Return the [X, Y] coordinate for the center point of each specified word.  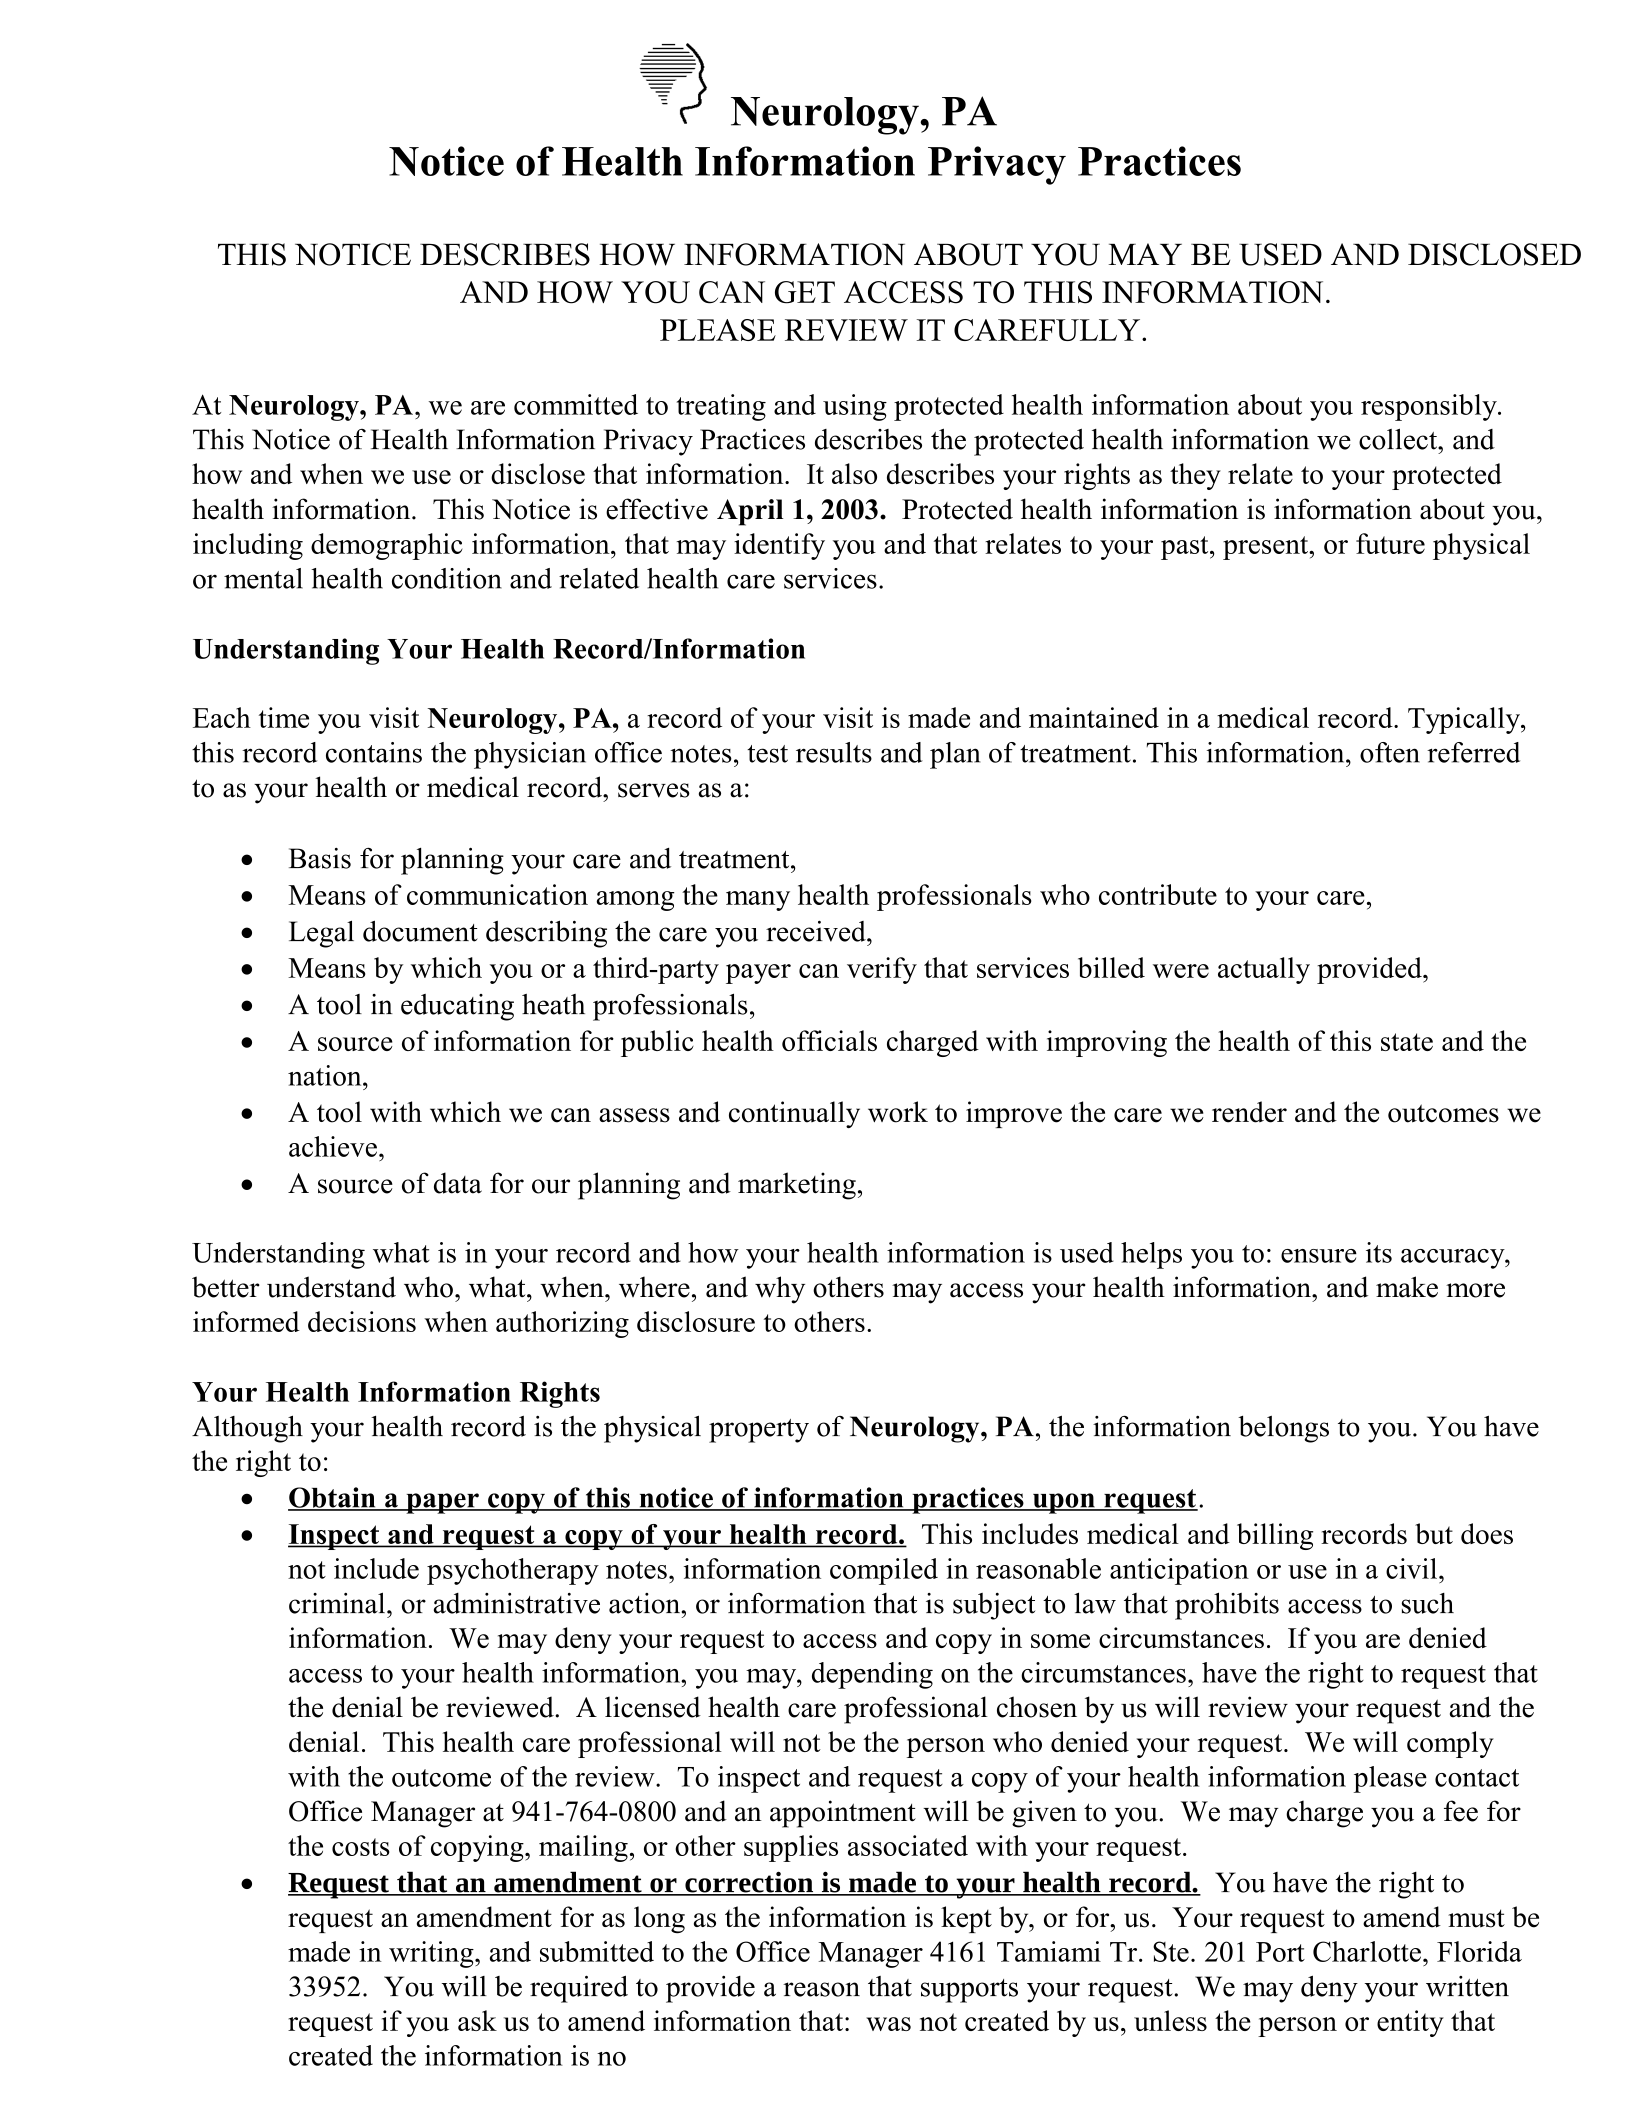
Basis [320, 858]
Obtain [333, 1498]
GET [805, 292]
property [759, 1431]
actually [1264, 970]
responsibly [1430, 407]
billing [1275, 1536]
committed [576, 404]
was [888, 2024]
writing [432, 1954]
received [817, 931]
